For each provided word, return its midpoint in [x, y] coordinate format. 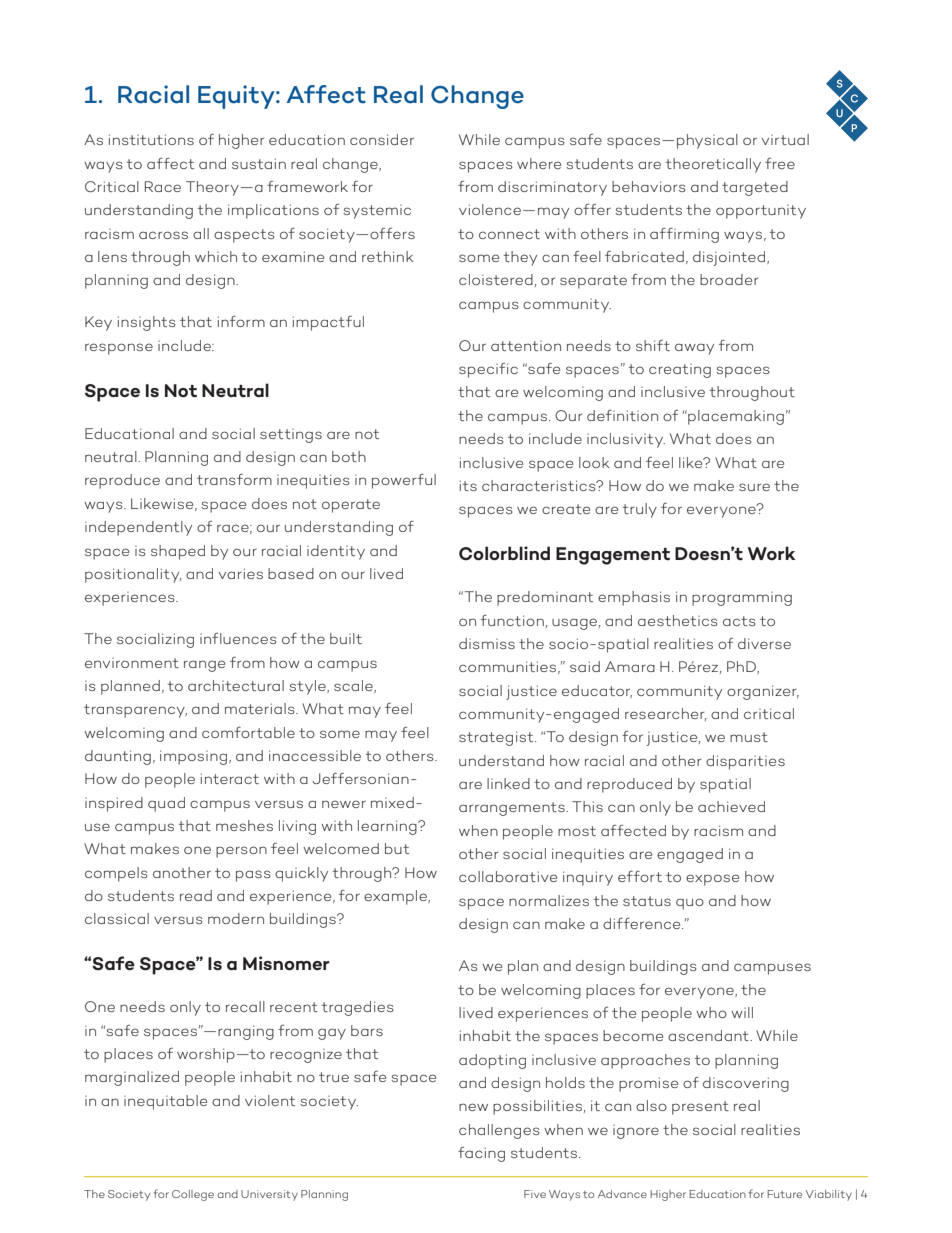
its [468, 485]
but [397, 848]
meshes [244, 825]
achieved [731, 806]
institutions [151, 139]
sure [754, 487]
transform [234, 479]
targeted [755, 188]
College [193, 1195]
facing [481, 1154]
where [539, 163]
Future [784, 1194]
